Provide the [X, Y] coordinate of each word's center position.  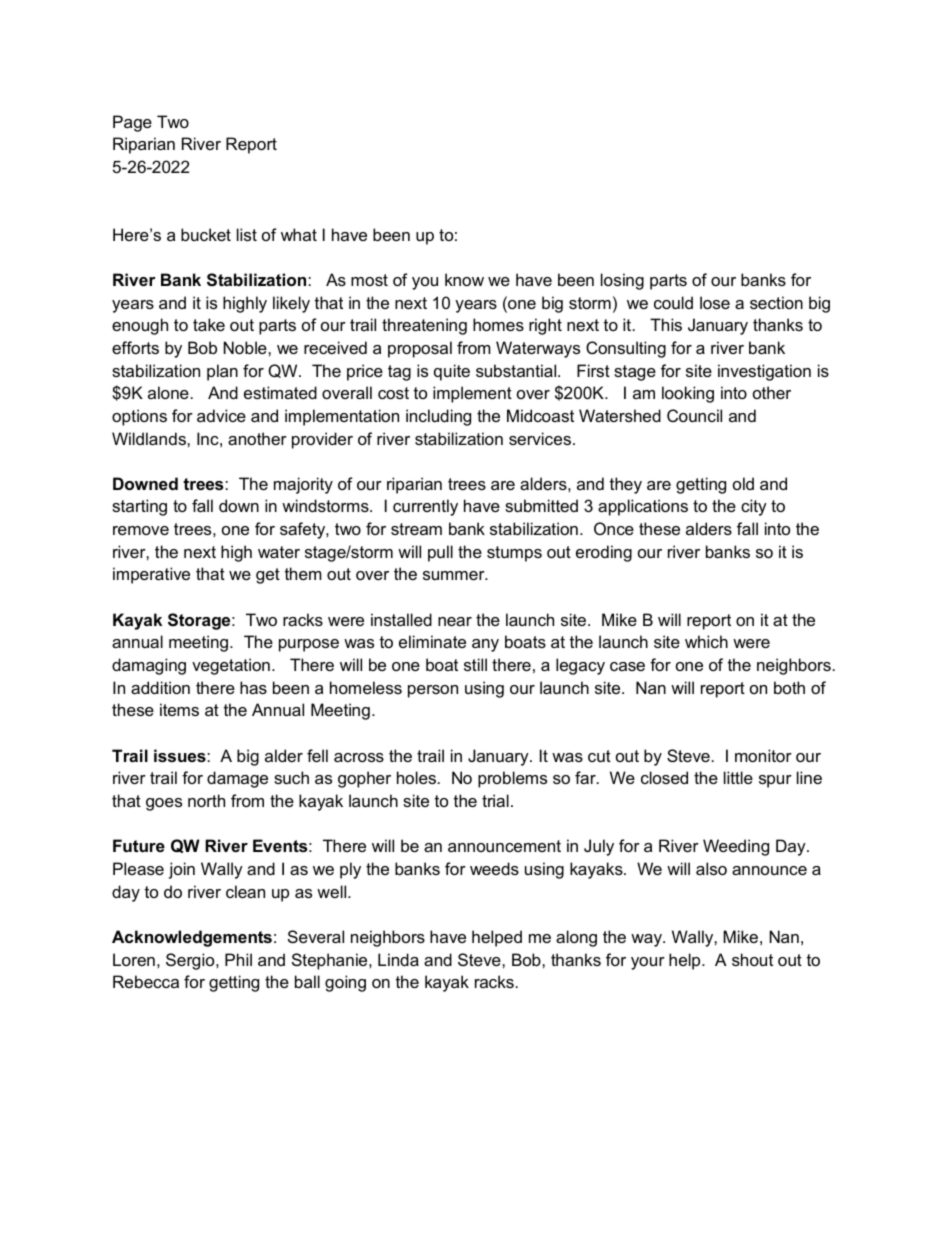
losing [622, 281]
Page [132, 123]
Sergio [191, 961]
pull [440, 553]
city [754, 507]
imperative [151, 575]
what [299, 234]
